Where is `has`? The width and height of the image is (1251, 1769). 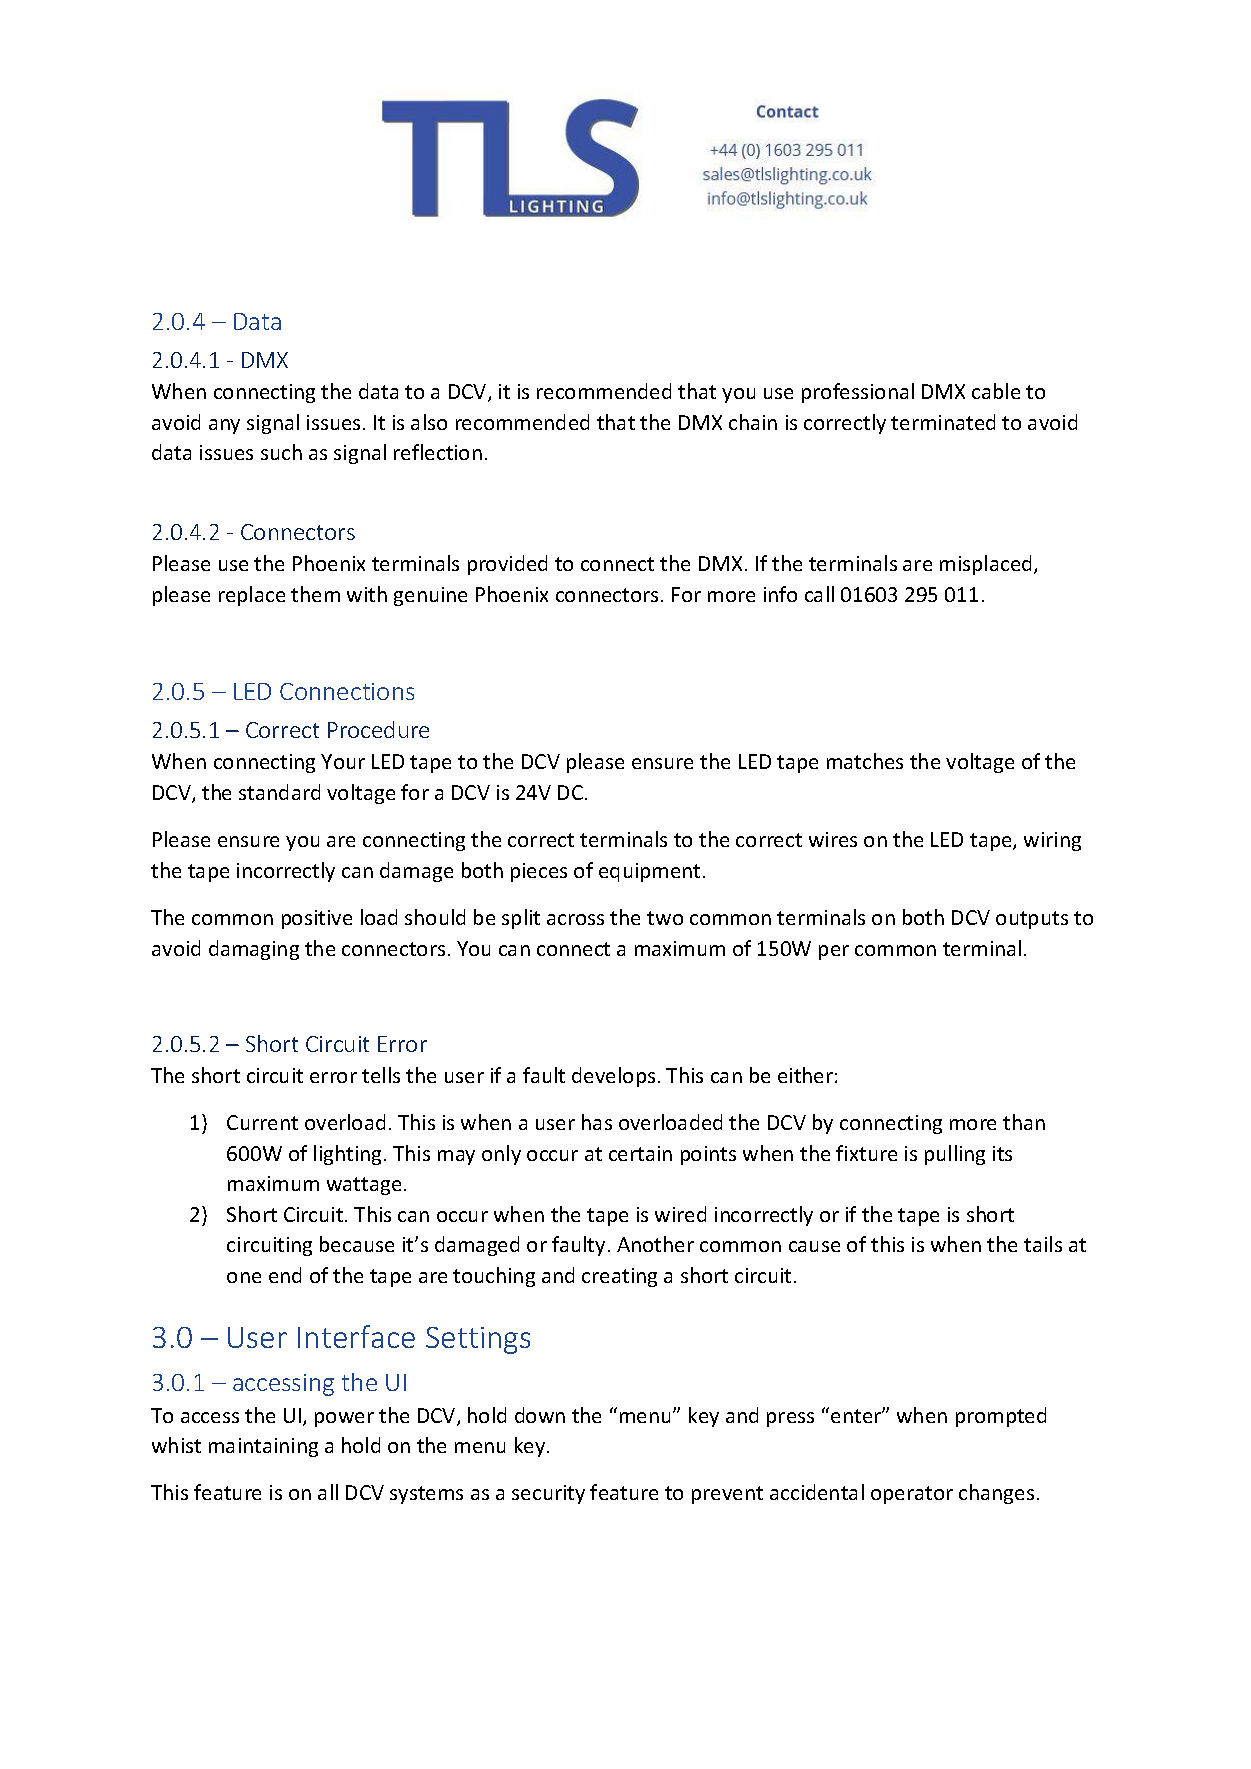 has is located at coordinates (597, 1122).
